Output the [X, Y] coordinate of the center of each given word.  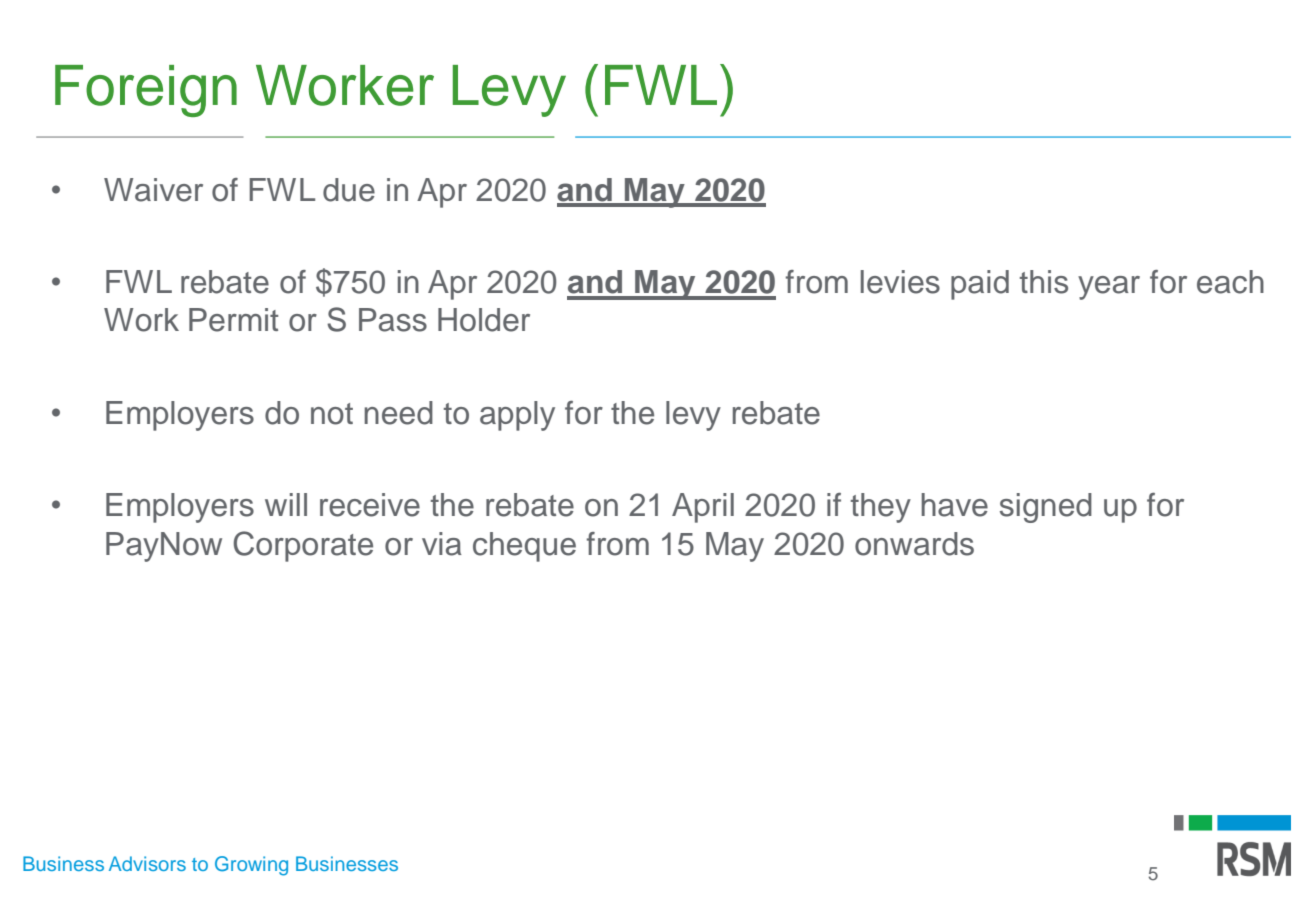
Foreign [146, 91]
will [286, 504]
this [1044, 282]
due [349, 190]
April [703, 508]
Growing [251, 866]
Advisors [147, 863]
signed [1046, 508]
